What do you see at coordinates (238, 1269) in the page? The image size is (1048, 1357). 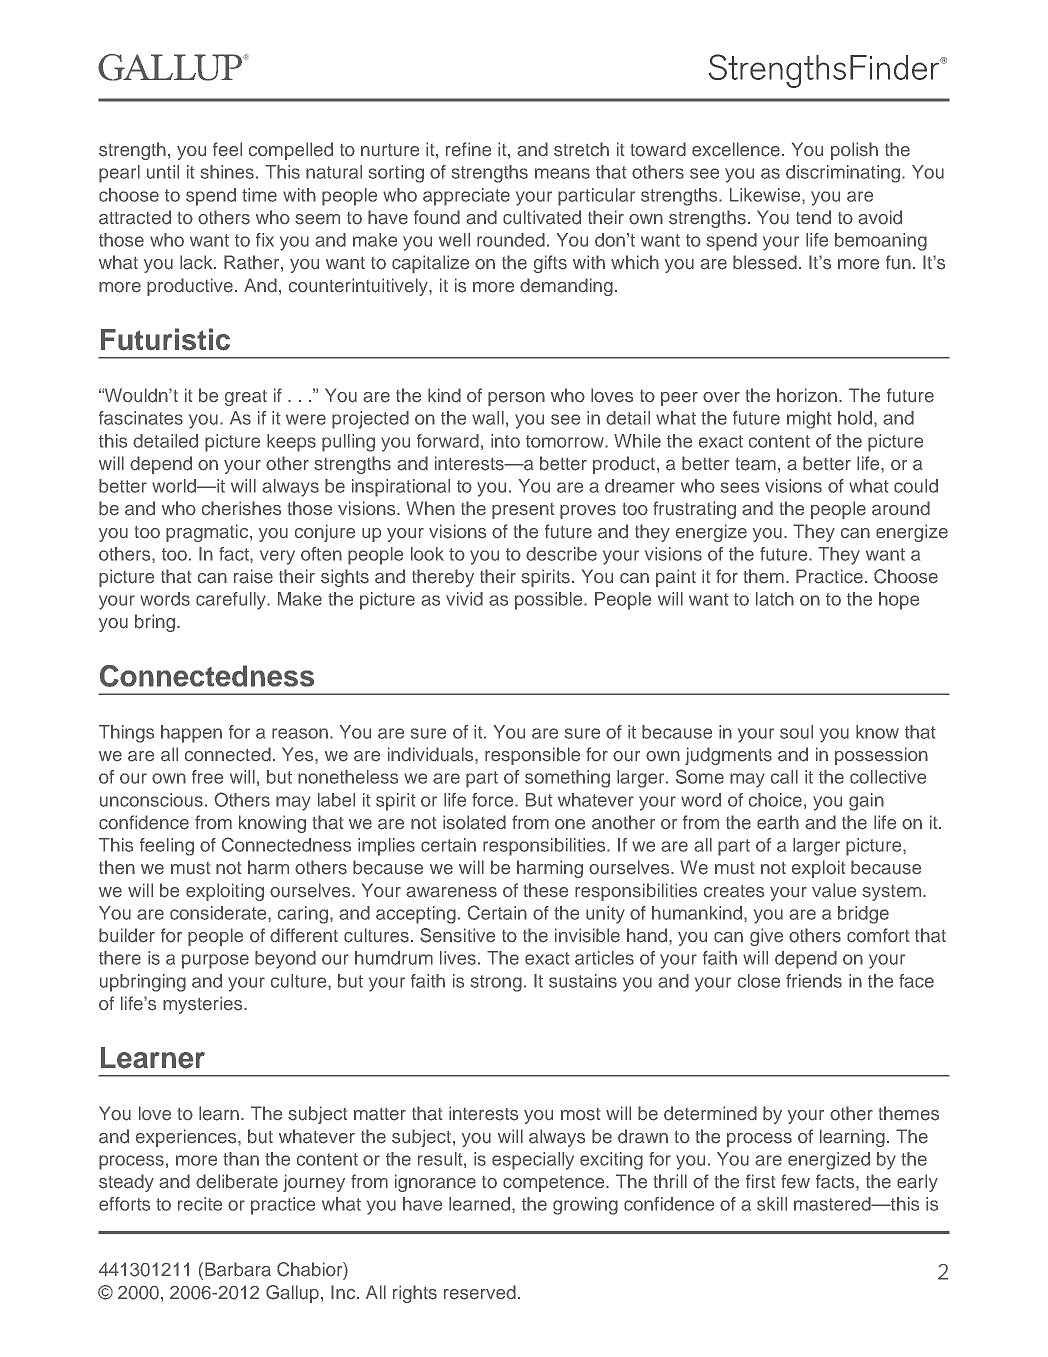 I see `Barbara` at bounding box center [238, 1269].
